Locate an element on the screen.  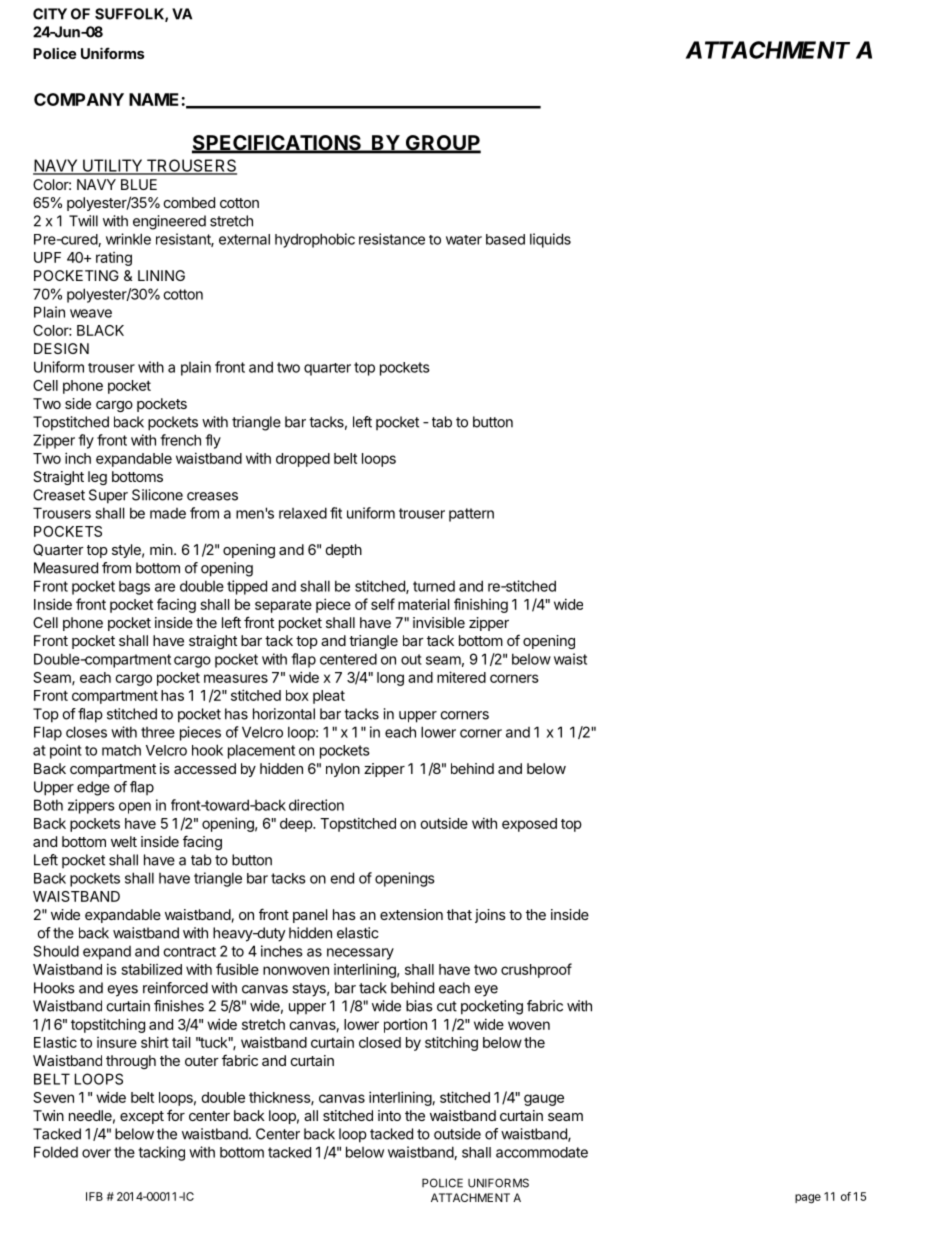
GROUP is located at coordinates (442, 144).
